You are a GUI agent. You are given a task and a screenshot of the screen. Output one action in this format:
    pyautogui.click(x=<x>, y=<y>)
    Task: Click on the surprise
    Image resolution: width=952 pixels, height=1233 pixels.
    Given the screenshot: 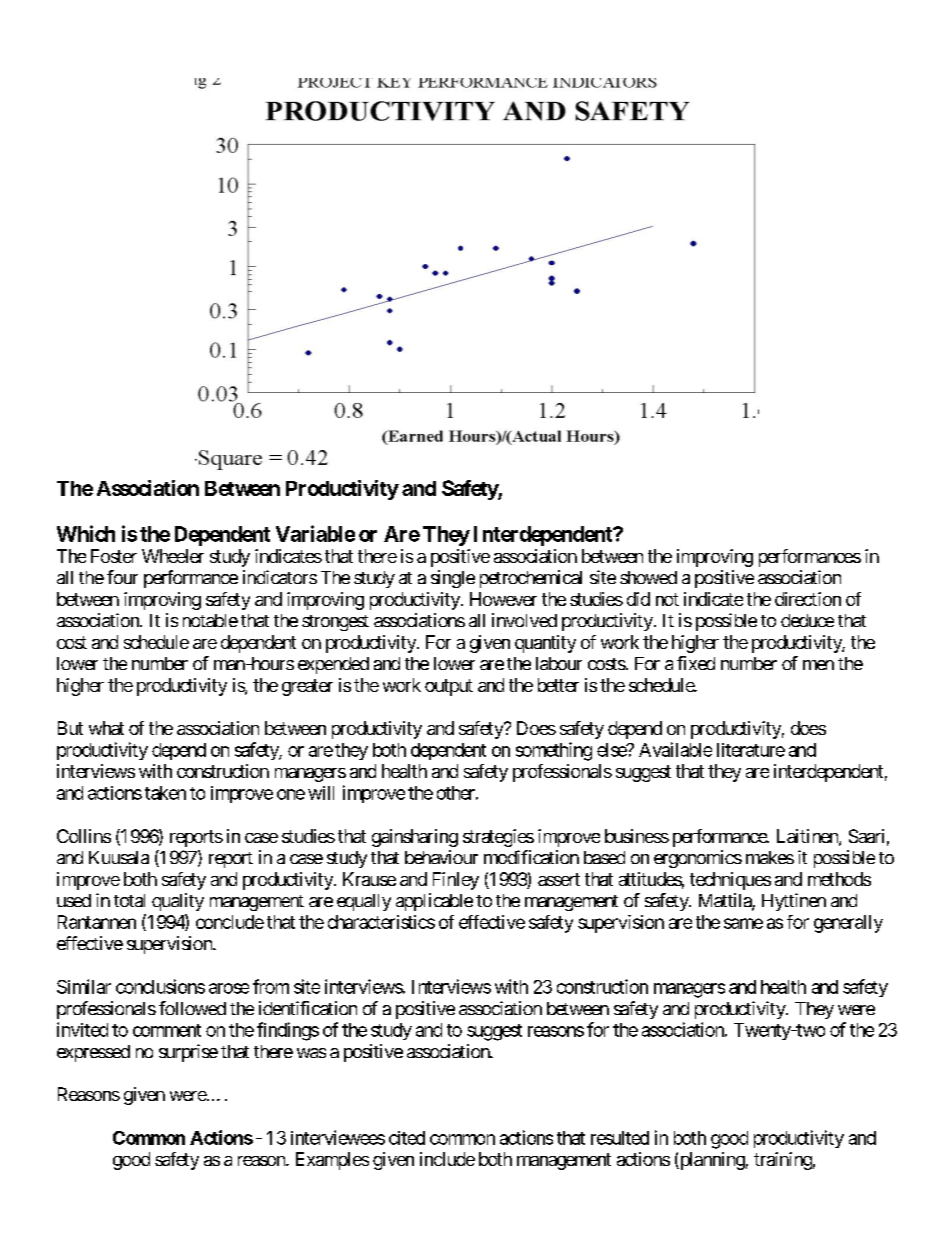 What is the action you would take?
    pyautogui.click(x=188, y=1053)
